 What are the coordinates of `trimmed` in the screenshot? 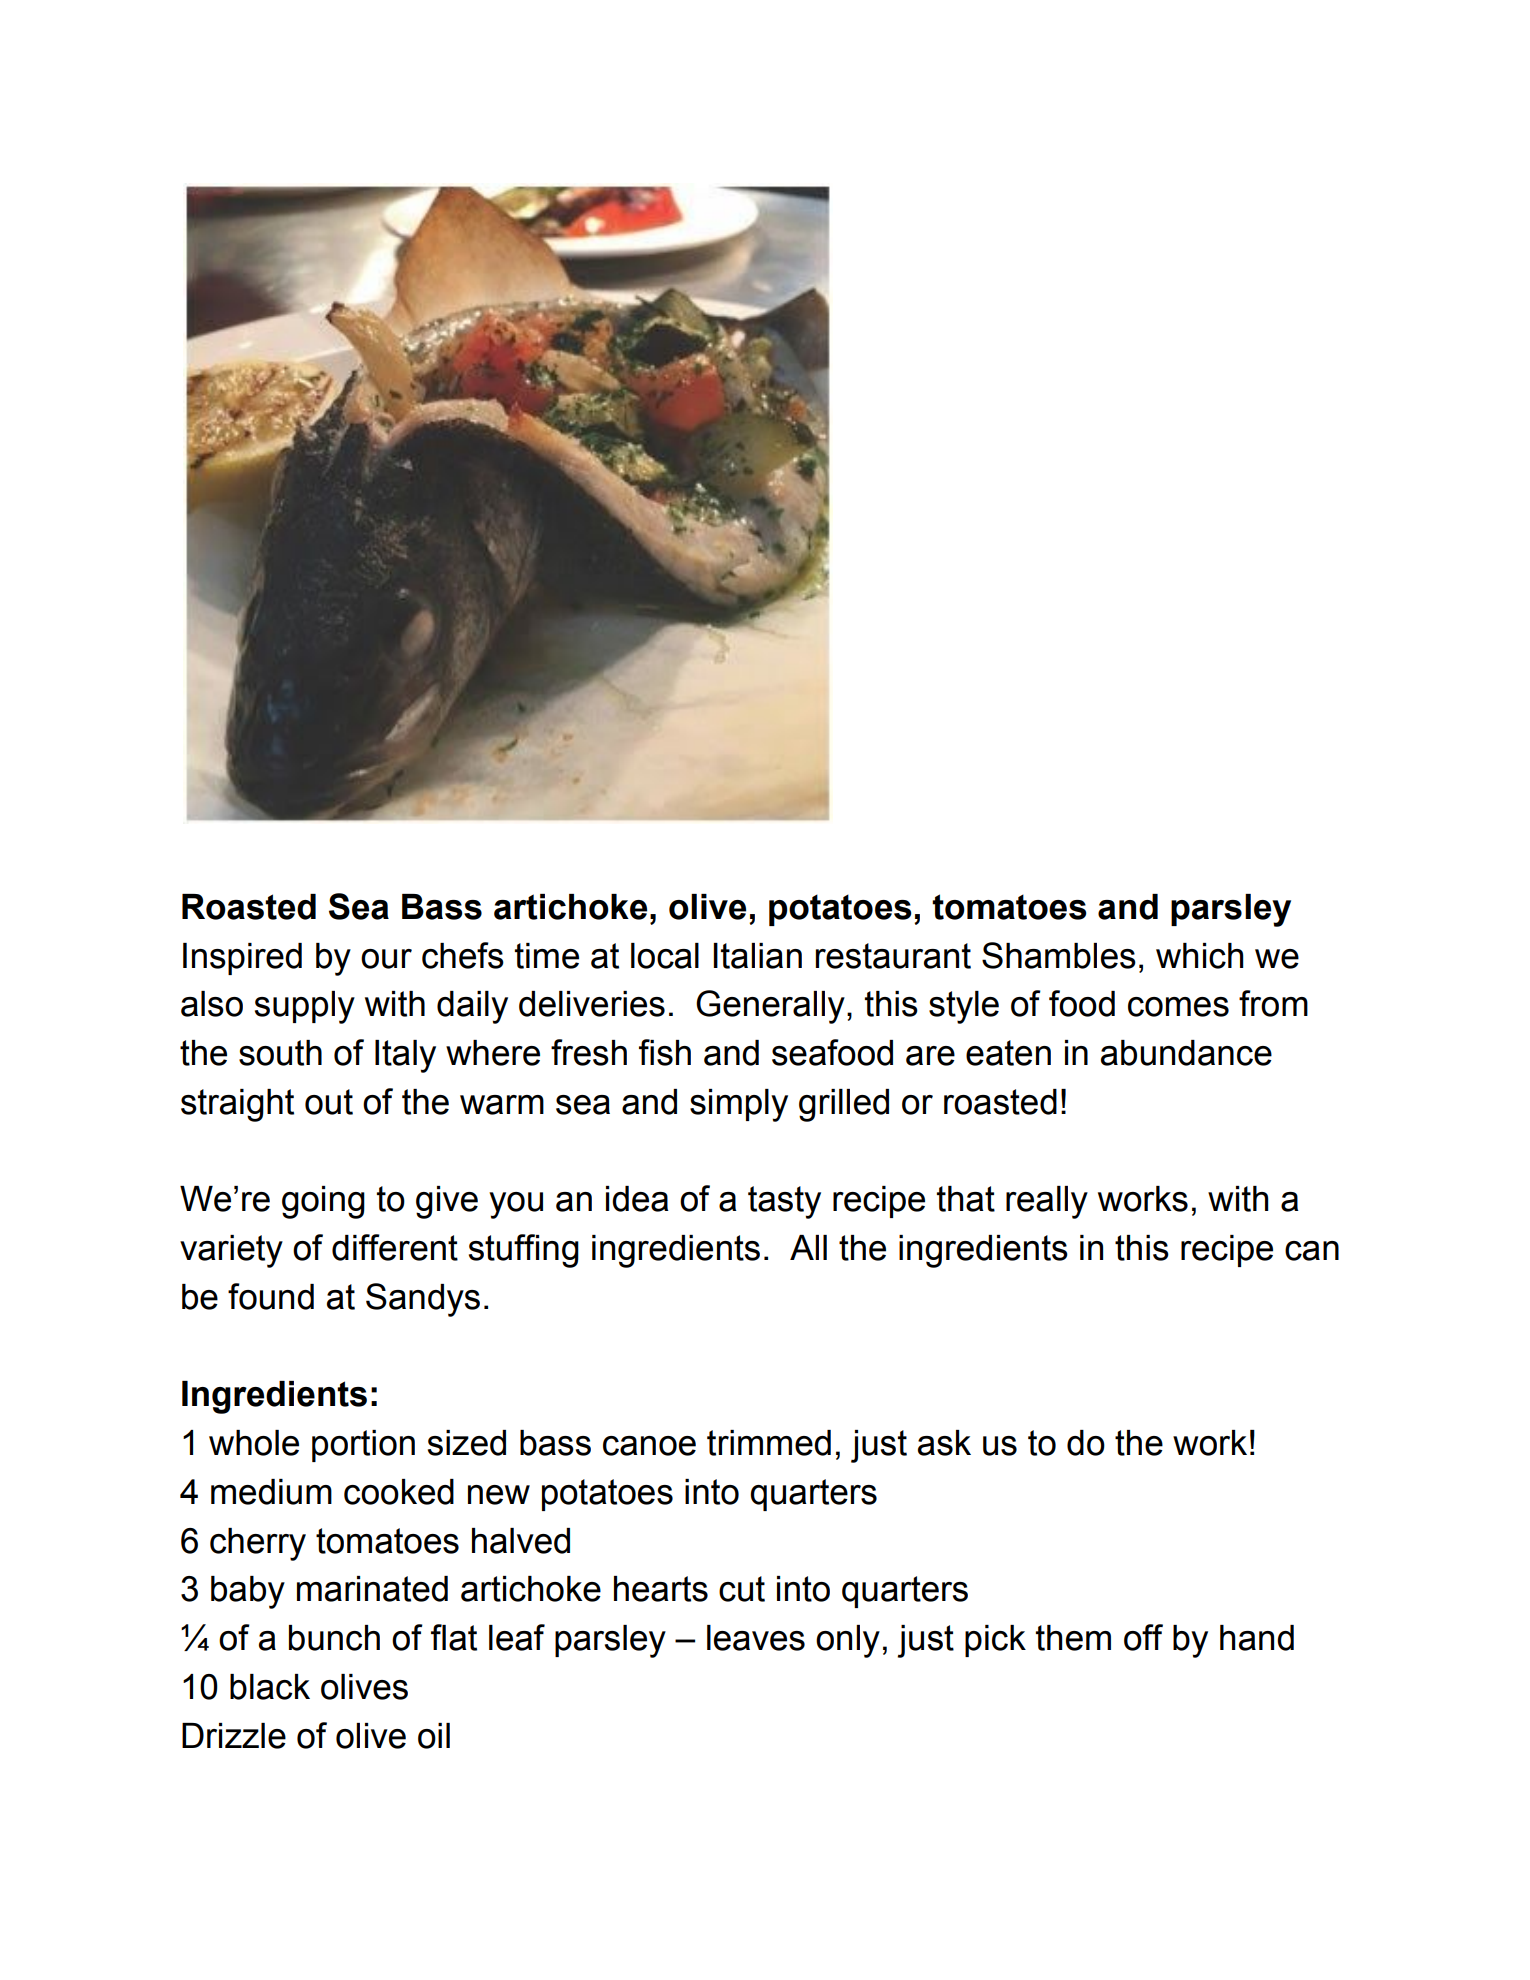 It's located at (769, 1443).
